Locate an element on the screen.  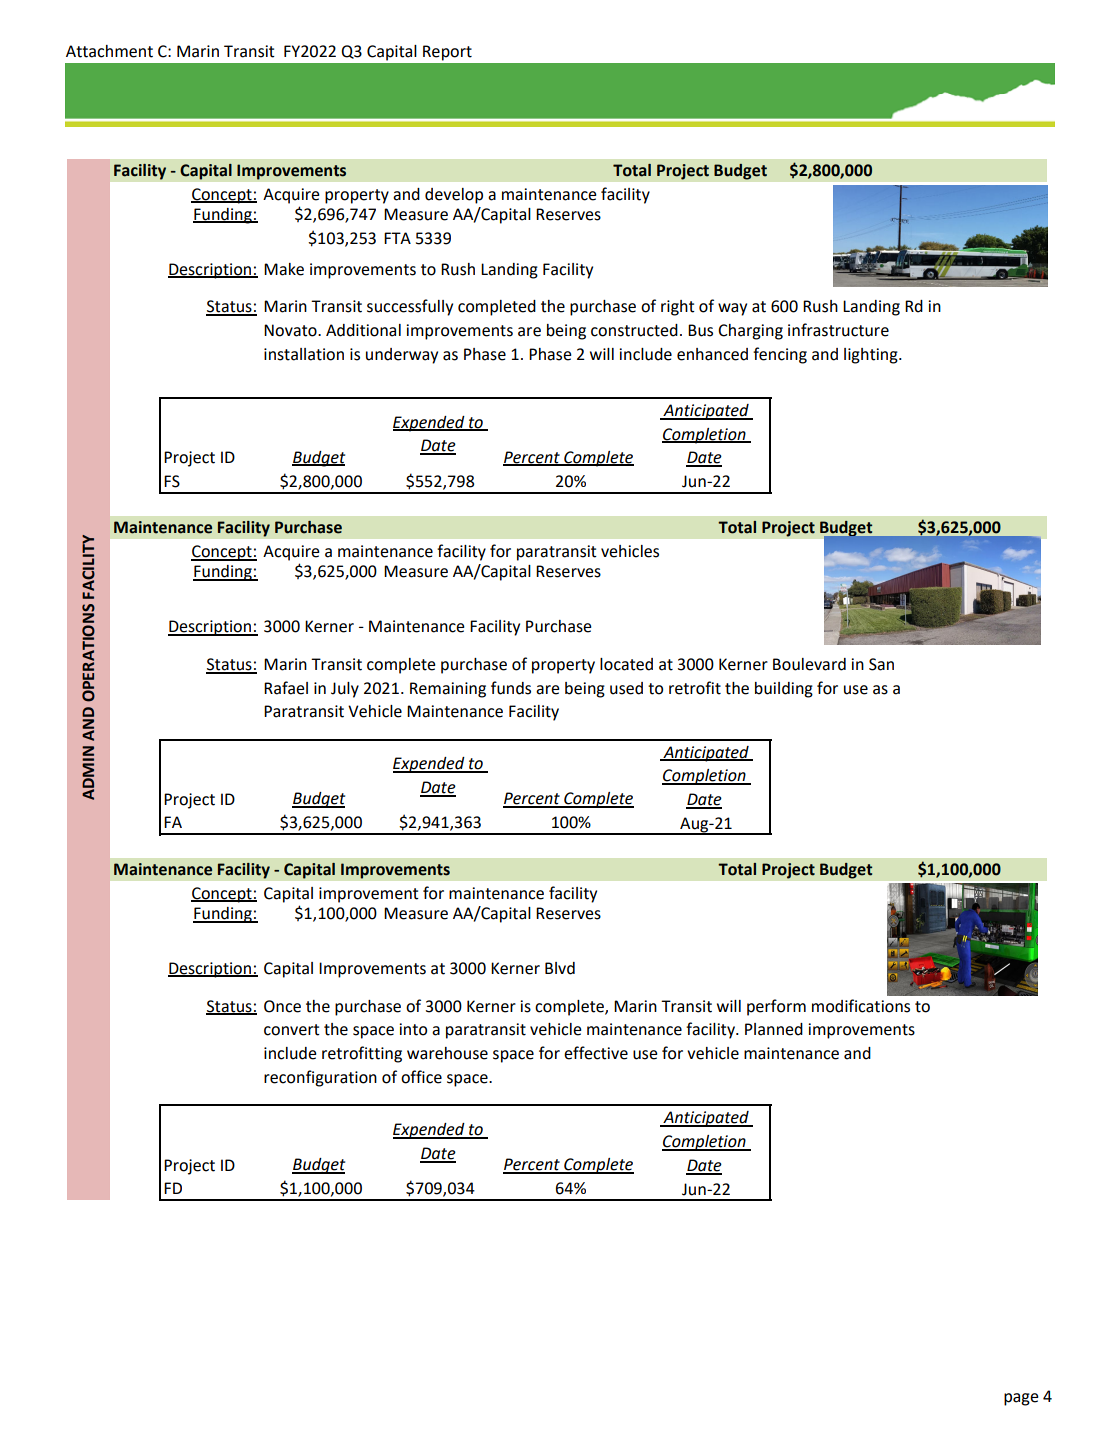
infrastructure is located at coordinates (838, 330).
